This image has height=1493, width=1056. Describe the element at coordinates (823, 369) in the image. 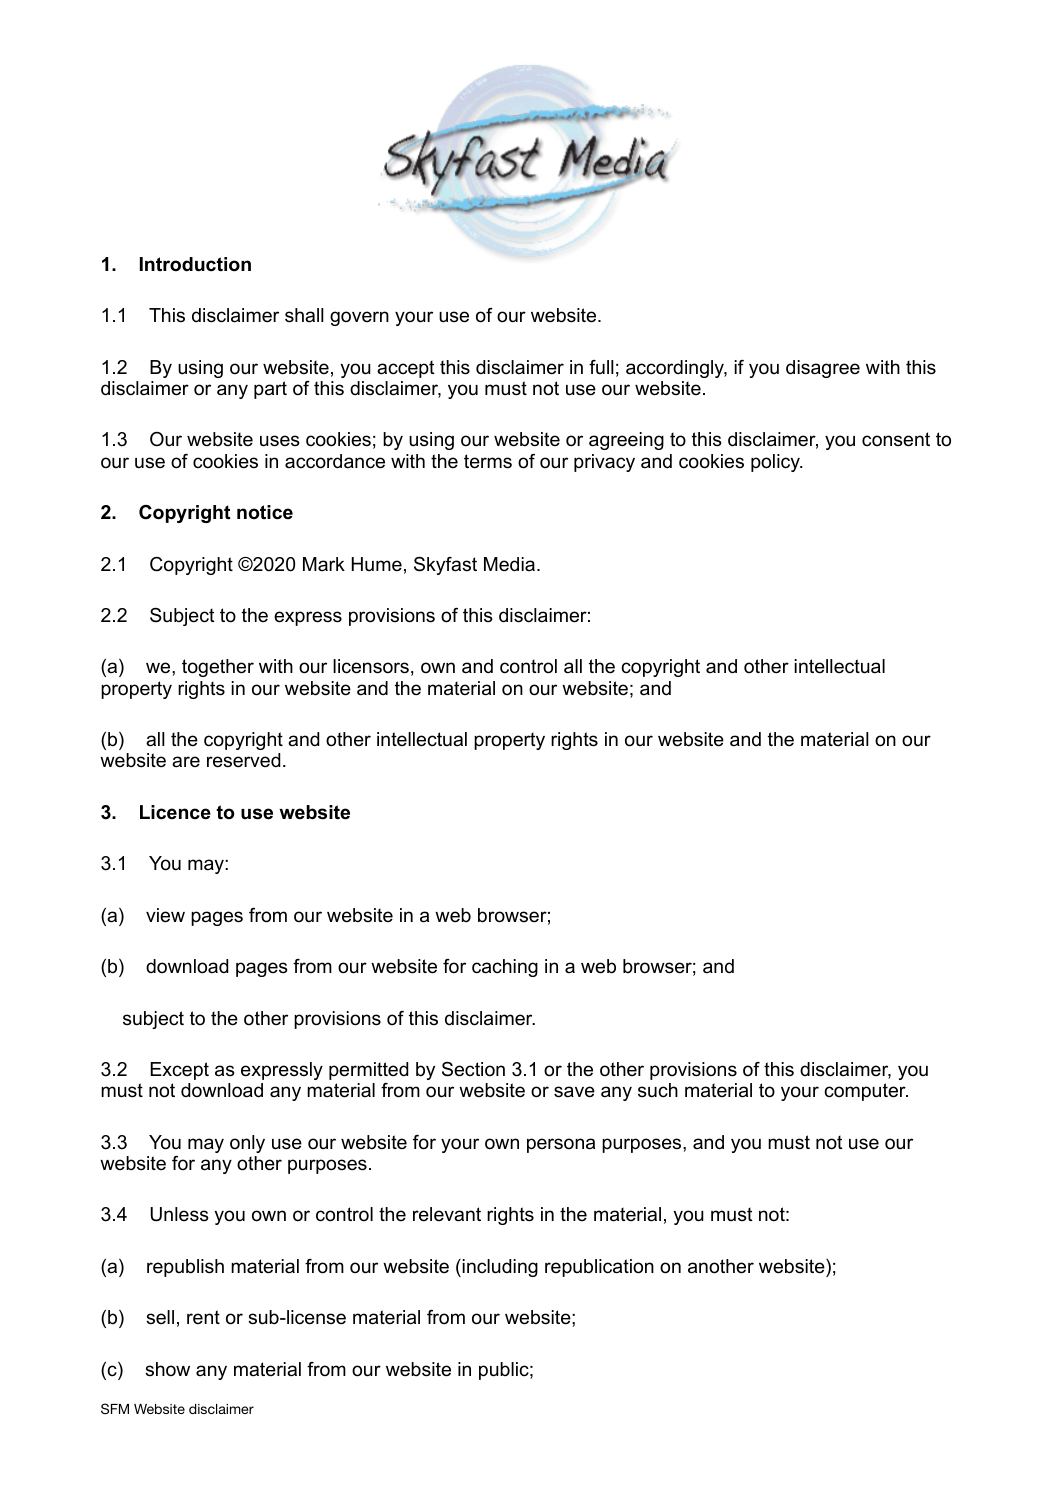

I see `disagree` at that location.
